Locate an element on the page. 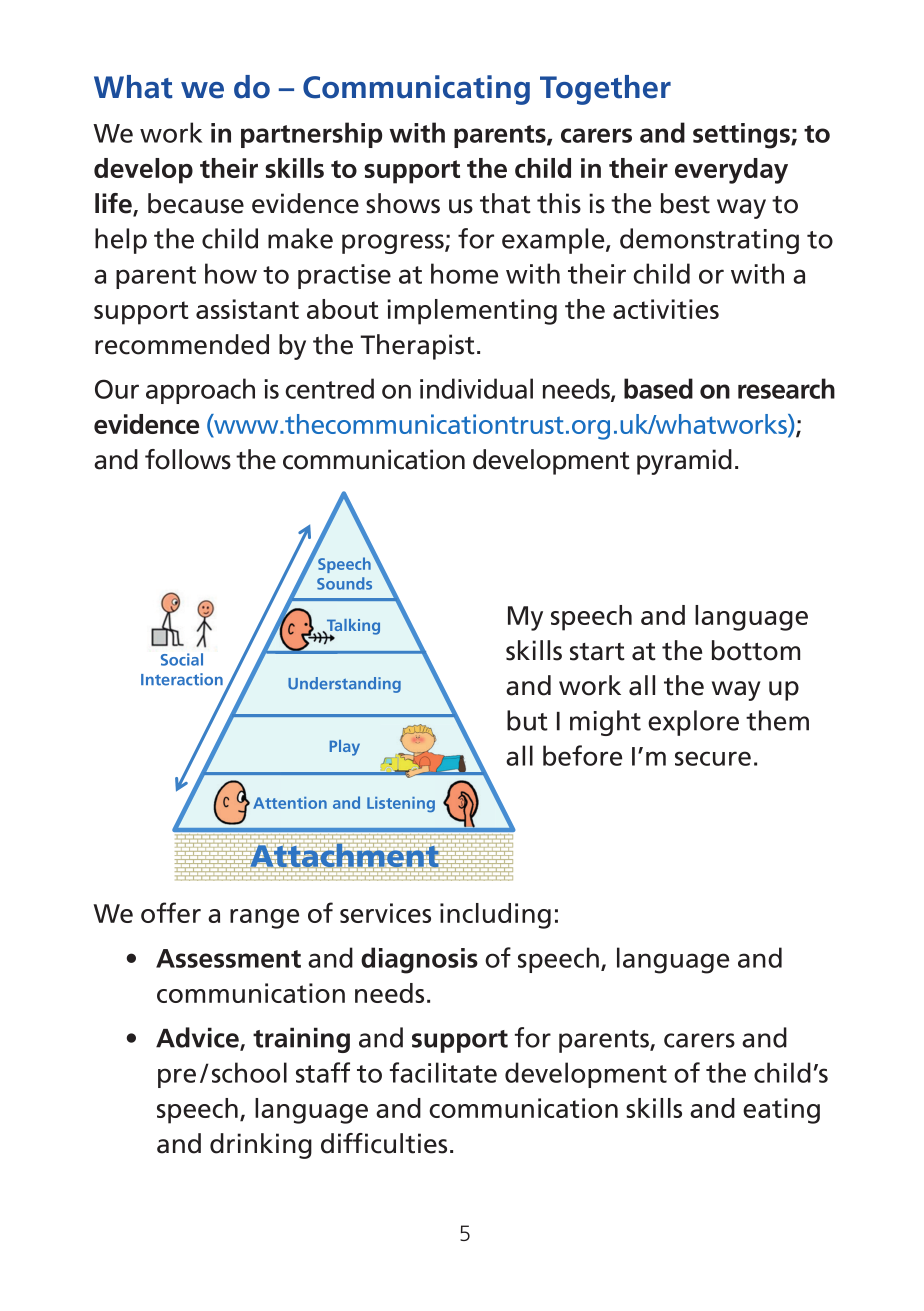 The width and height of the document is (924, 1311). facilitate is located at coordinates (443, 1072).
